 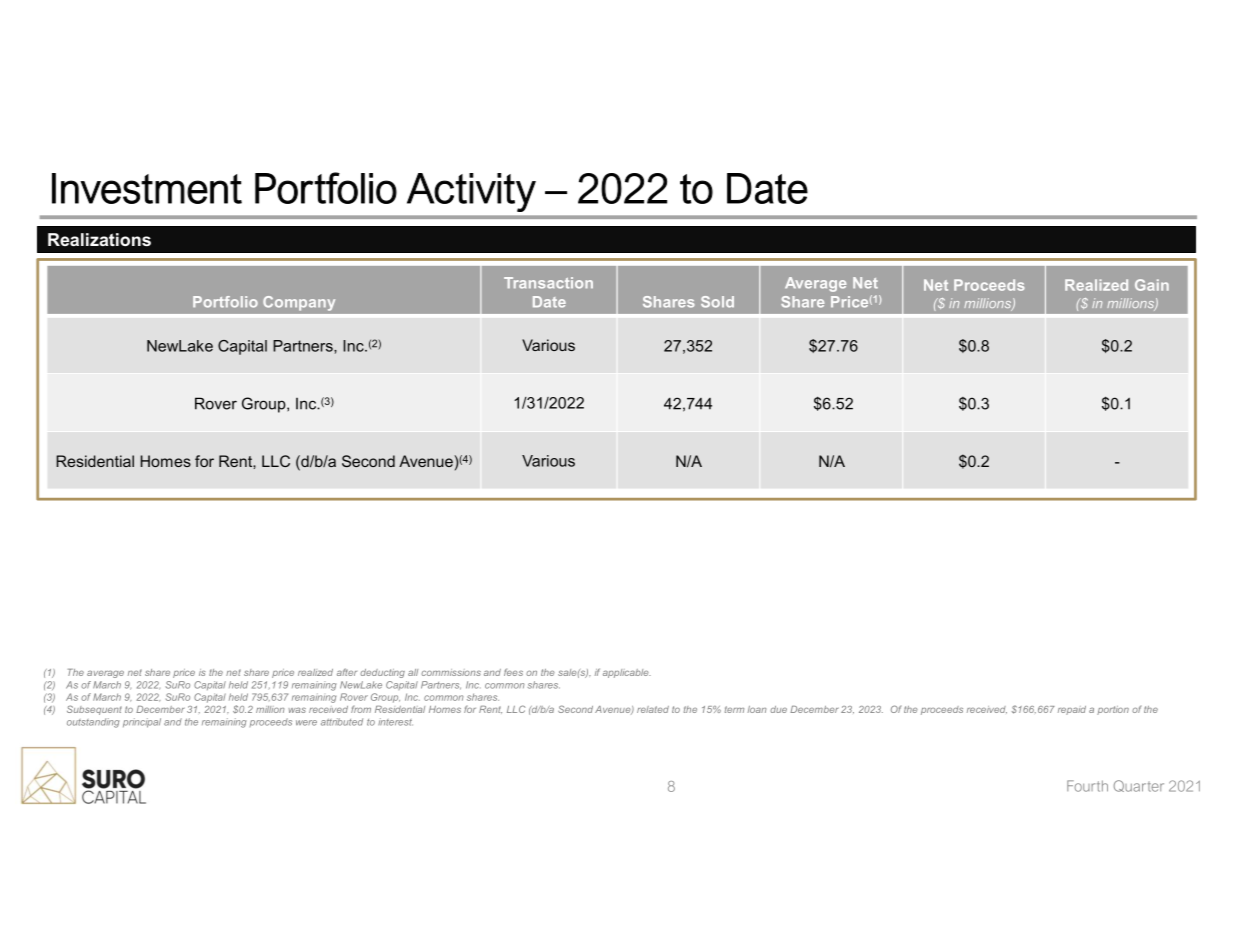 What do you see at coordinates (1113, 710) in the image?
I see `portion` at bounding box center [1113, 710].
